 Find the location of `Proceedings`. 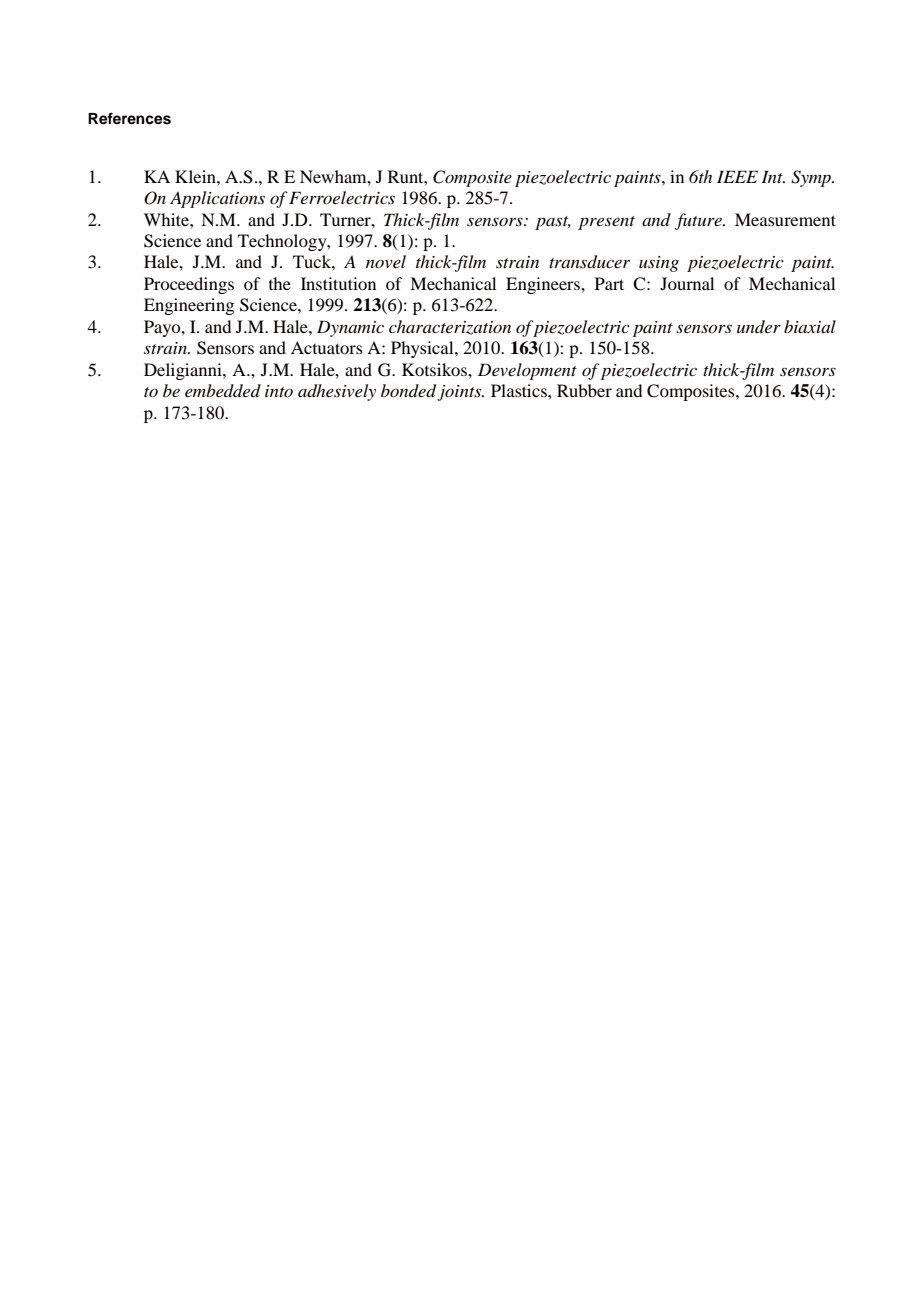

Proceedings is located at coordinates (189, 285).
